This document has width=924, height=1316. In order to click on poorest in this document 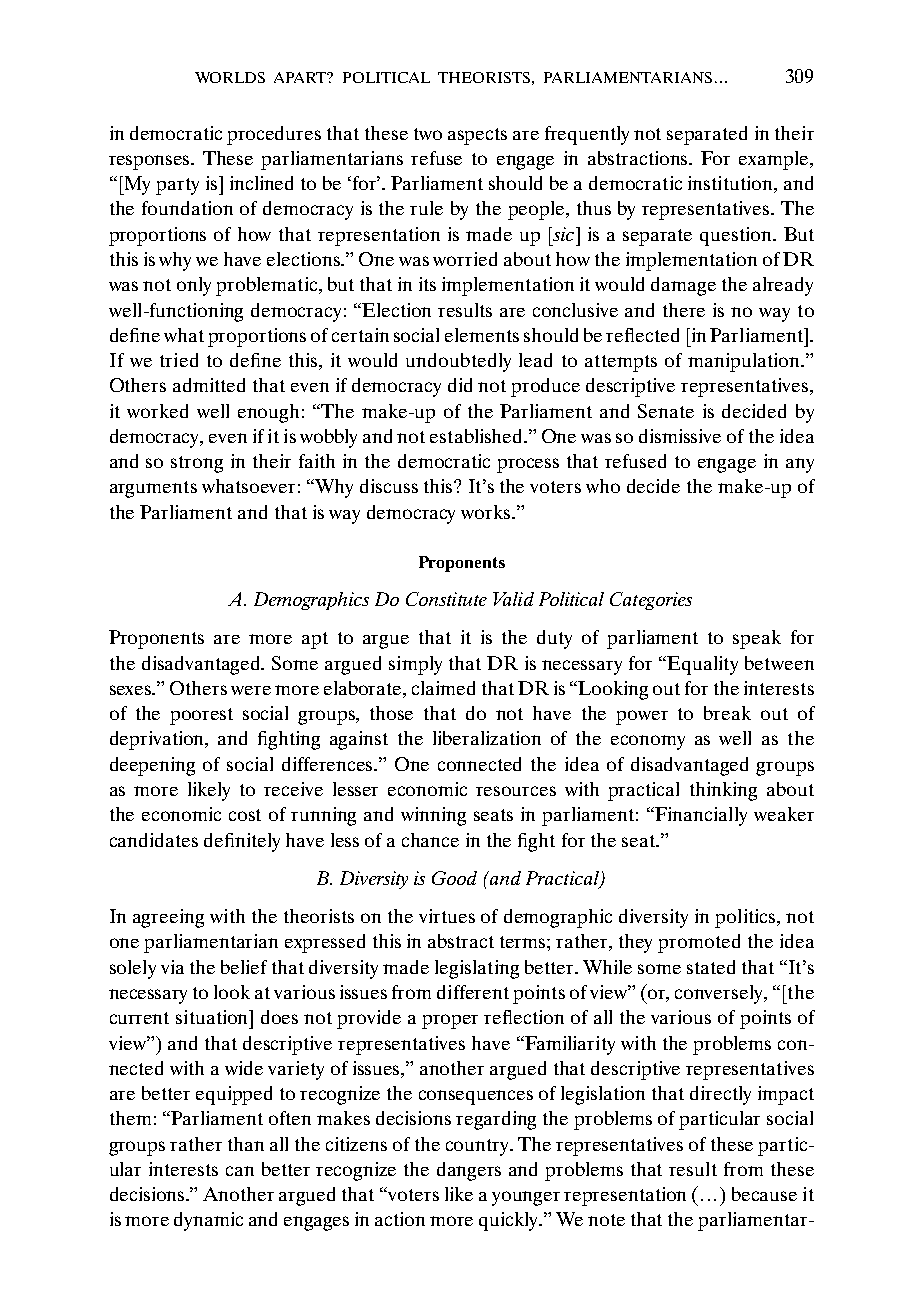, I will do `click(201, 716)`.
